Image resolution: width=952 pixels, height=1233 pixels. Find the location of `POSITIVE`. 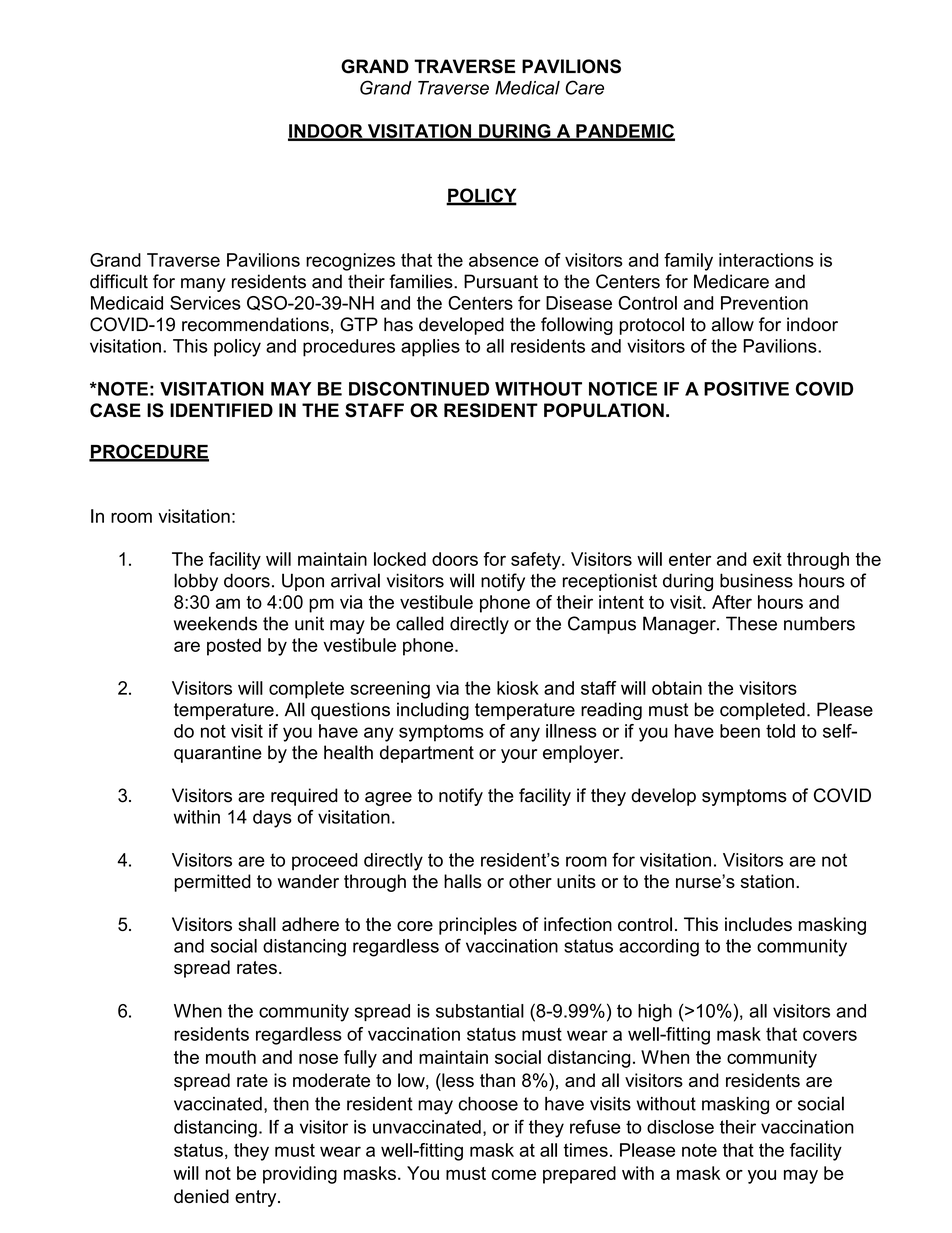

POSITIVE is located at coordinates (746, 389).
